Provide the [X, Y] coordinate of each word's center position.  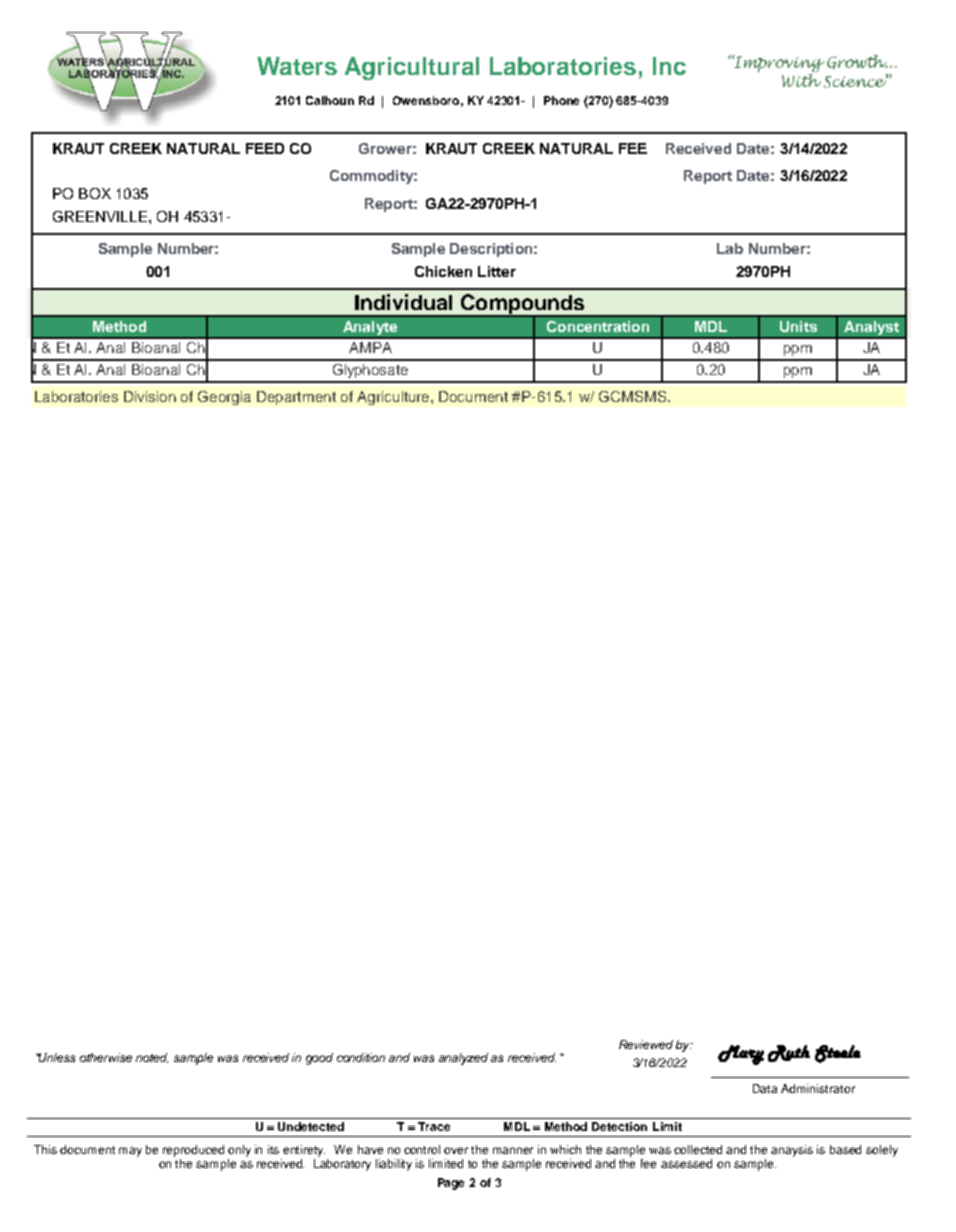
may [130, 1152]
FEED [265, 148]
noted [152, 1058]
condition [361, 1057]
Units [798, 326]
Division [150, 396]
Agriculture [394, 398]
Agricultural [412, 68]
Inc [669, 66]
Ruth [789, 1053]
